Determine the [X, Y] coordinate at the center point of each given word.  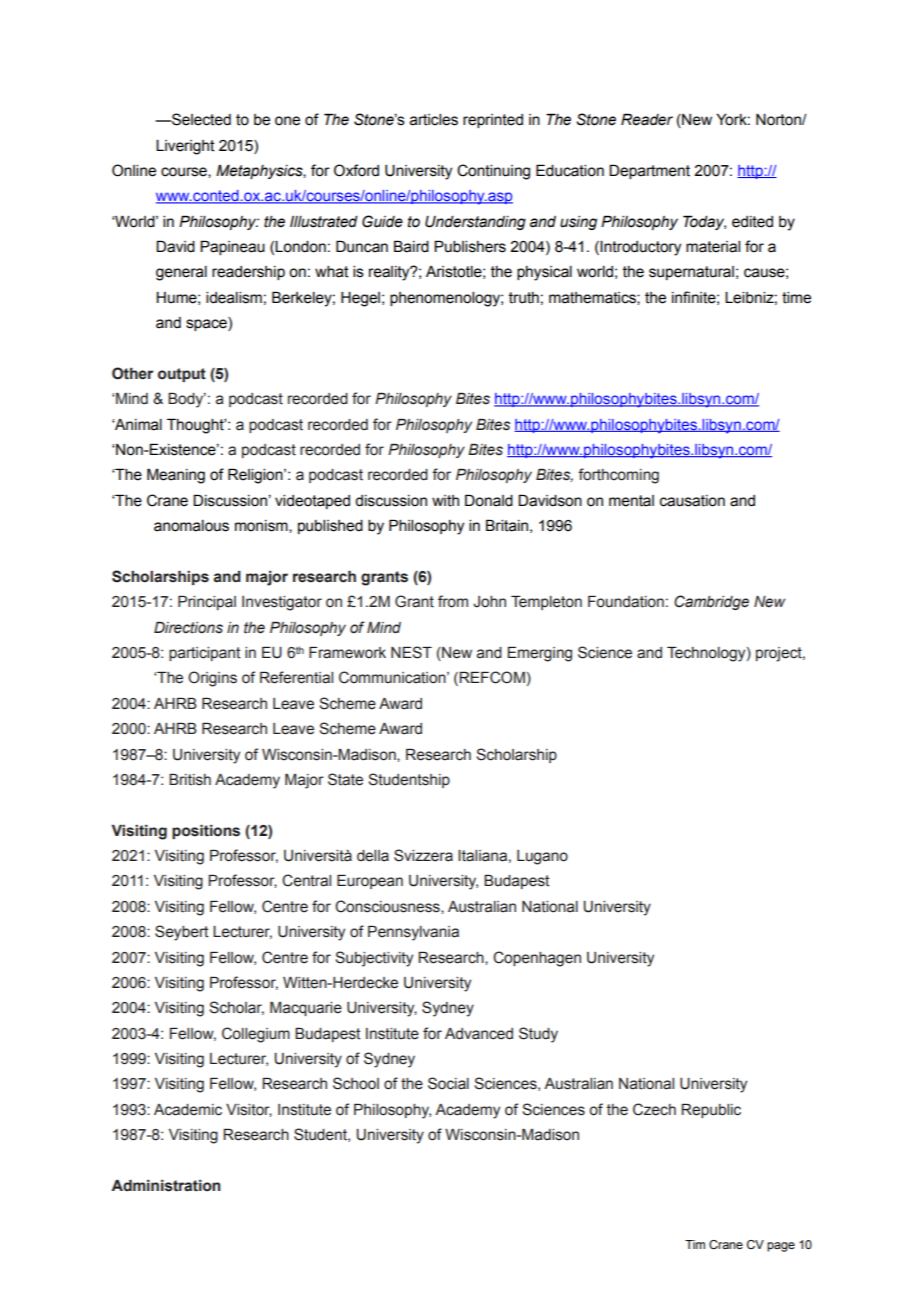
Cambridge [711, 602]
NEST [411, 652]
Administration [166, 1186]
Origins [212, 679]
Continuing [493, 172]
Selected [200, 119]
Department [649, 171]
